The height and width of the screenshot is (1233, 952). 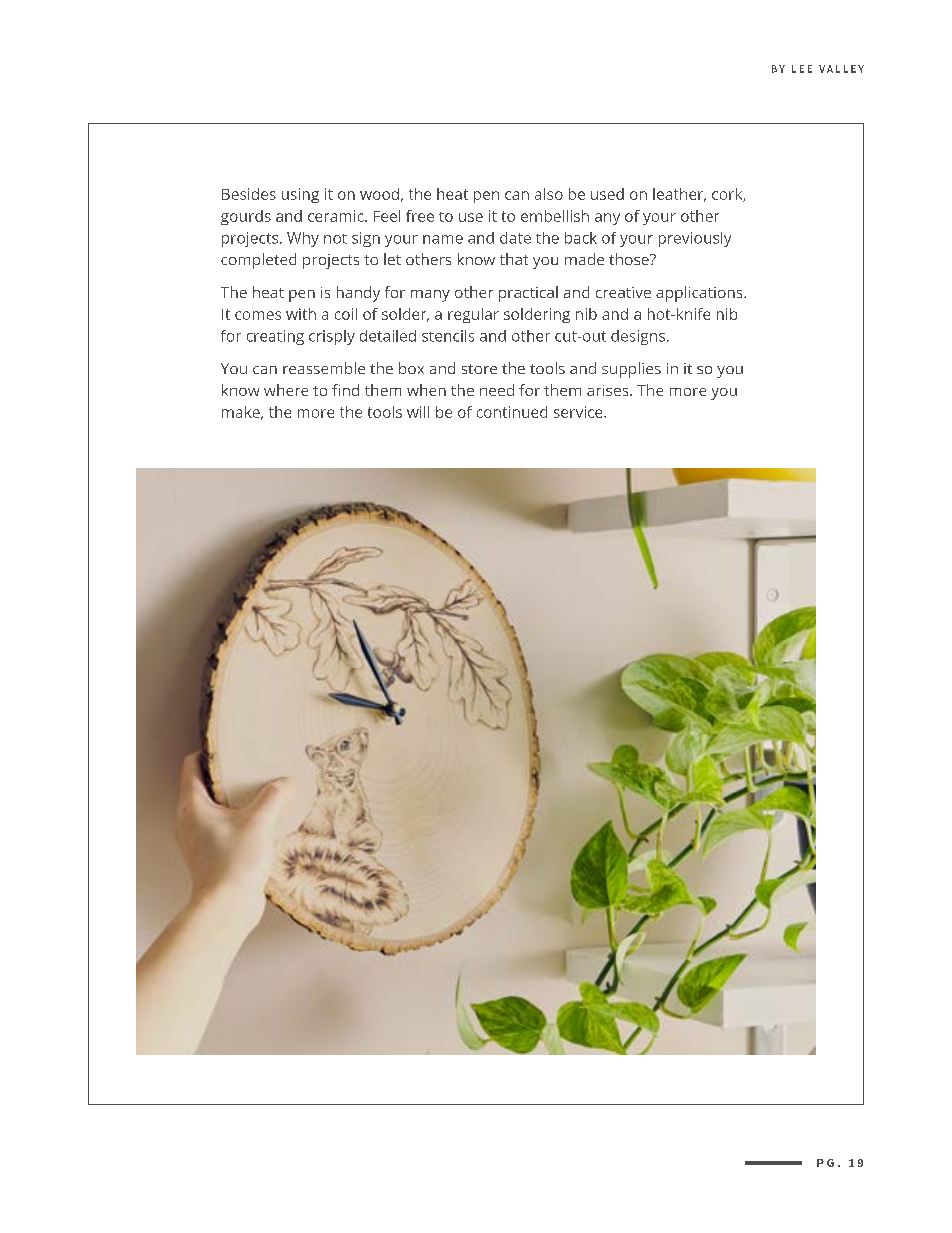 I want to click on Why, so click(x=303, y=239).
